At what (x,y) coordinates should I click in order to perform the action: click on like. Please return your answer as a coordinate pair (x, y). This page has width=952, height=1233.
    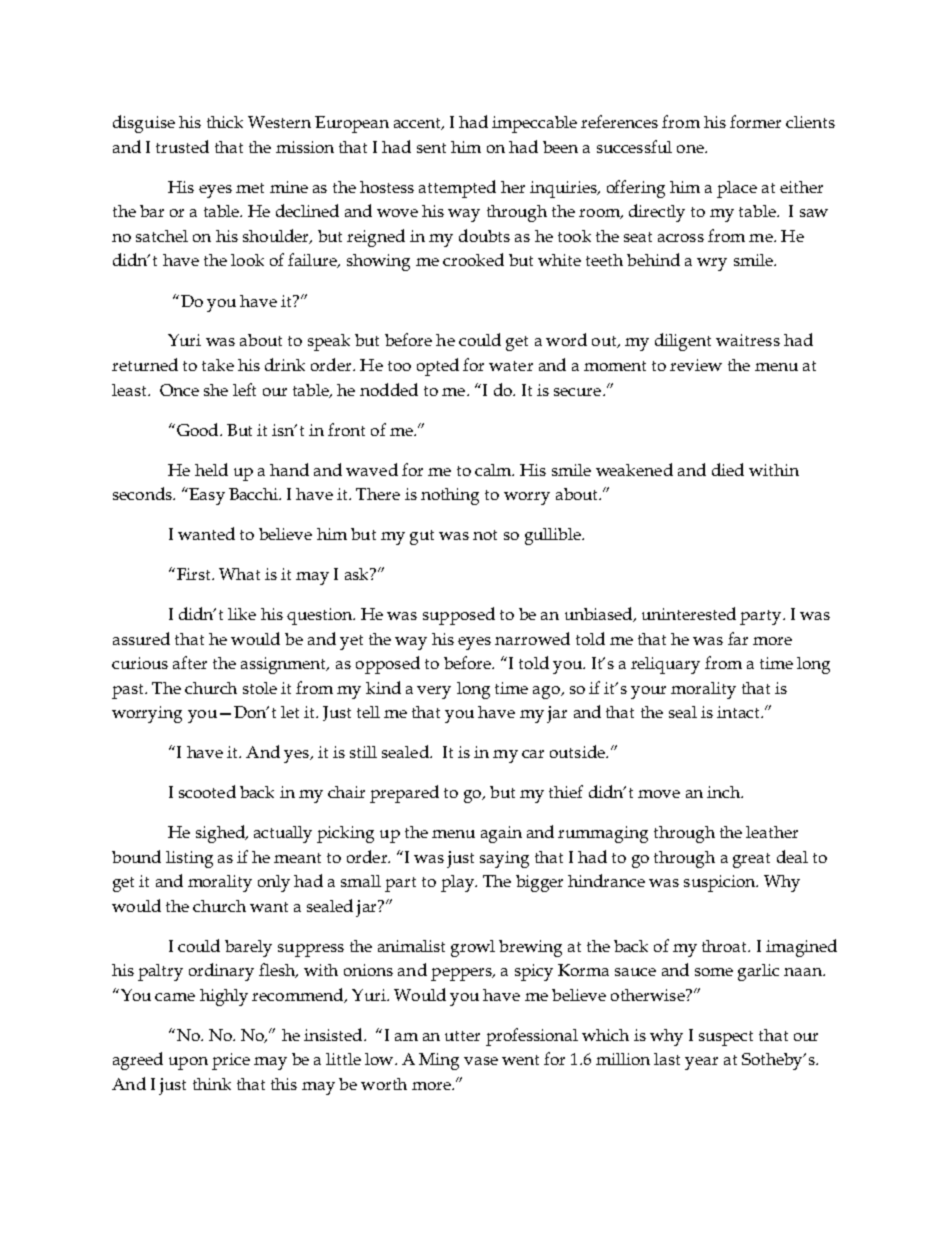
    Looking at the image, I should click on (242, 614).
